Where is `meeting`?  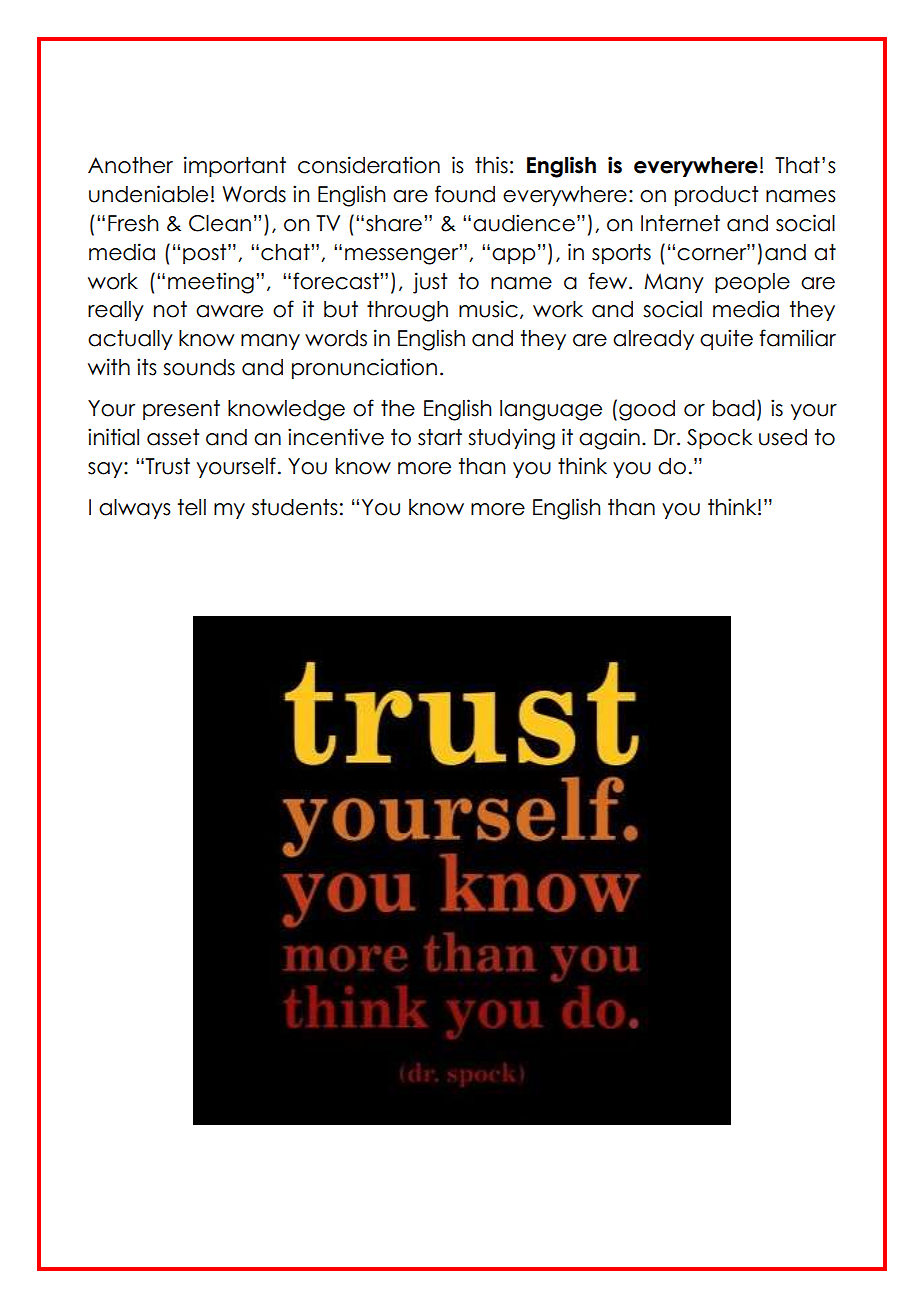 meeting is located at coordinates (211, 283).
